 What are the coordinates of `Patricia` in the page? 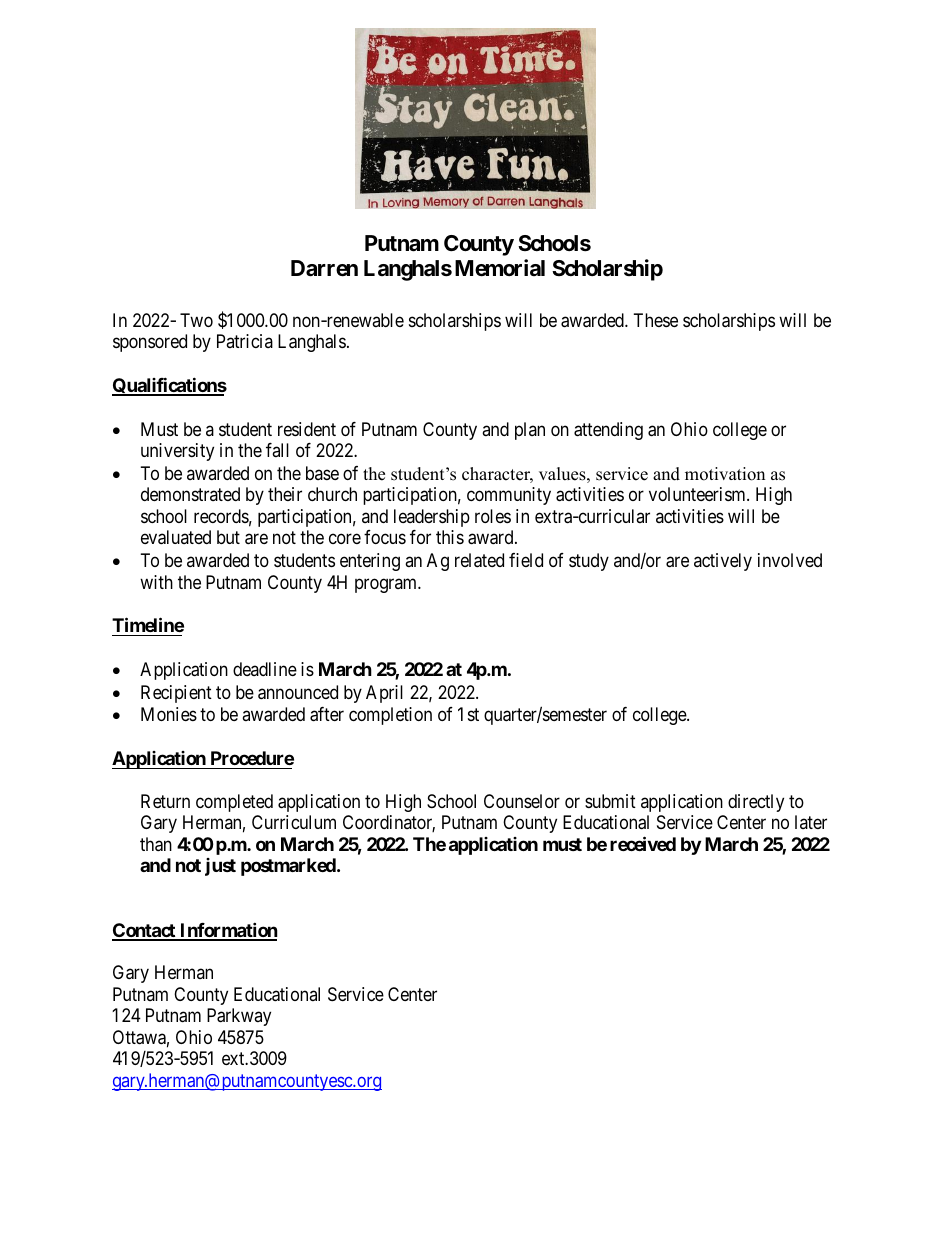 It's located at (245, 341).
